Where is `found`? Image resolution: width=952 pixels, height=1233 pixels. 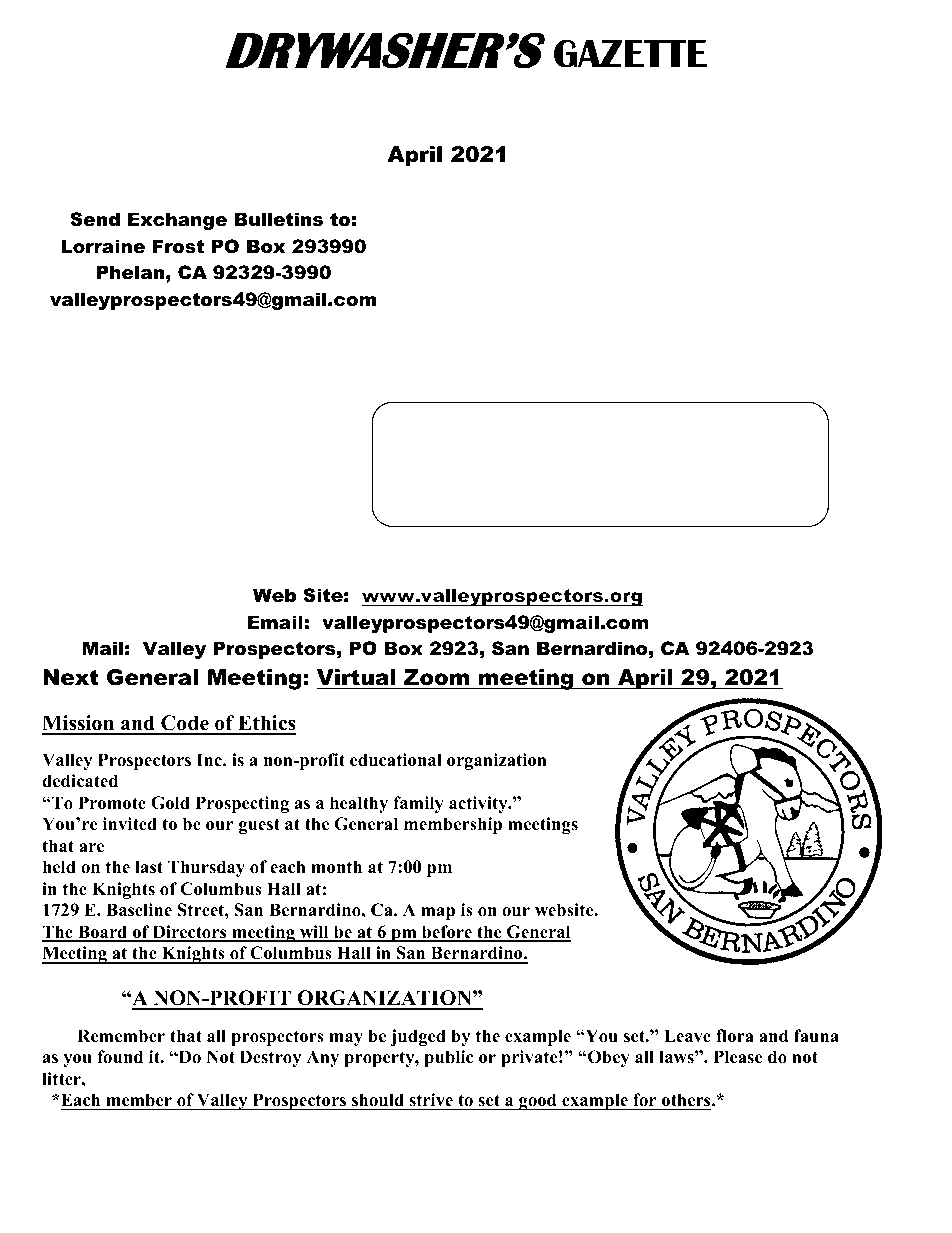 found is located at coordinates (120, 1057).
